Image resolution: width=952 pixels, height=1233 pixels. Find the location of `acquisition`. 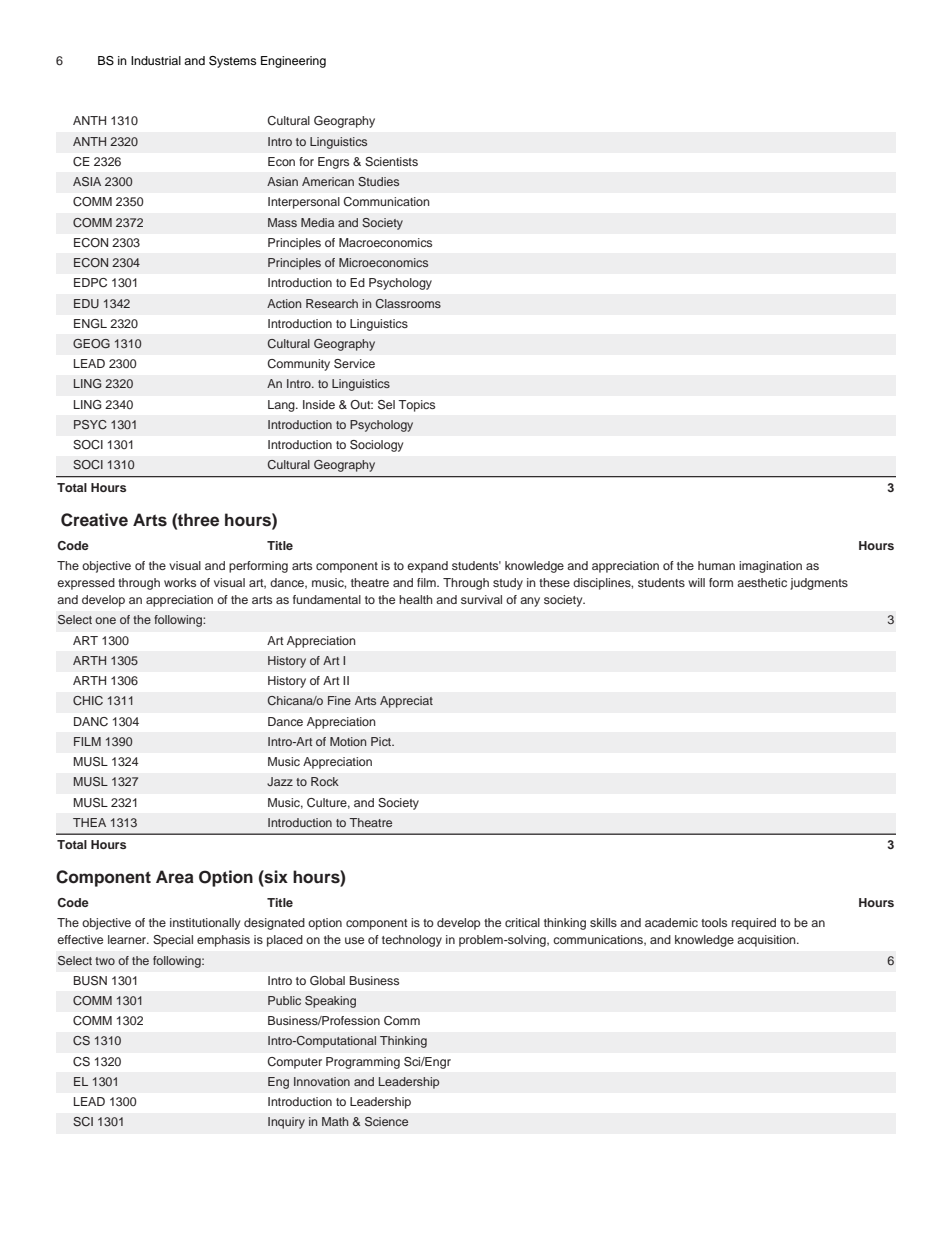

acquisition is located at coordinates (767, 941).
